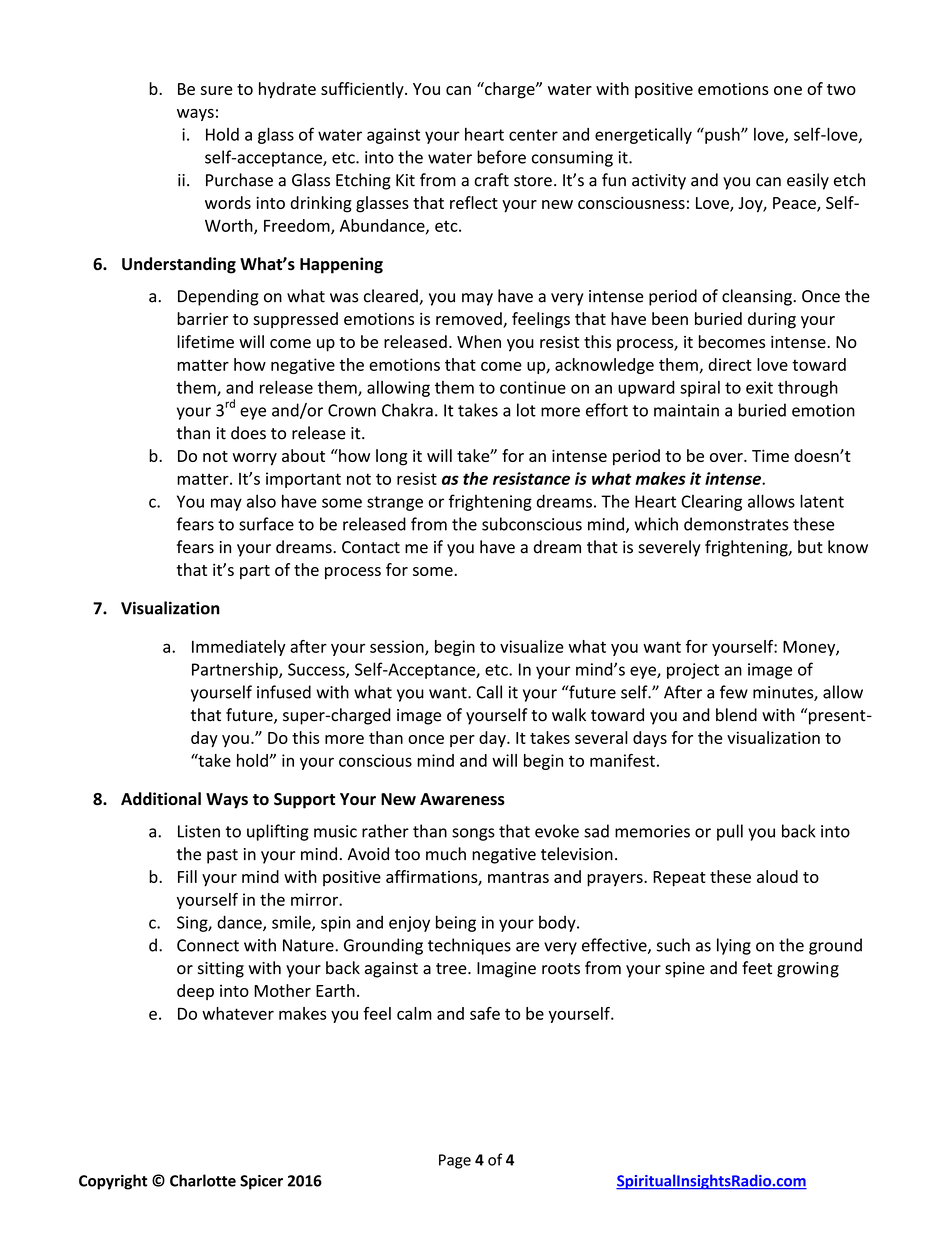 The image size is (952, 1233). I want to click on project, so click(693, 671).
